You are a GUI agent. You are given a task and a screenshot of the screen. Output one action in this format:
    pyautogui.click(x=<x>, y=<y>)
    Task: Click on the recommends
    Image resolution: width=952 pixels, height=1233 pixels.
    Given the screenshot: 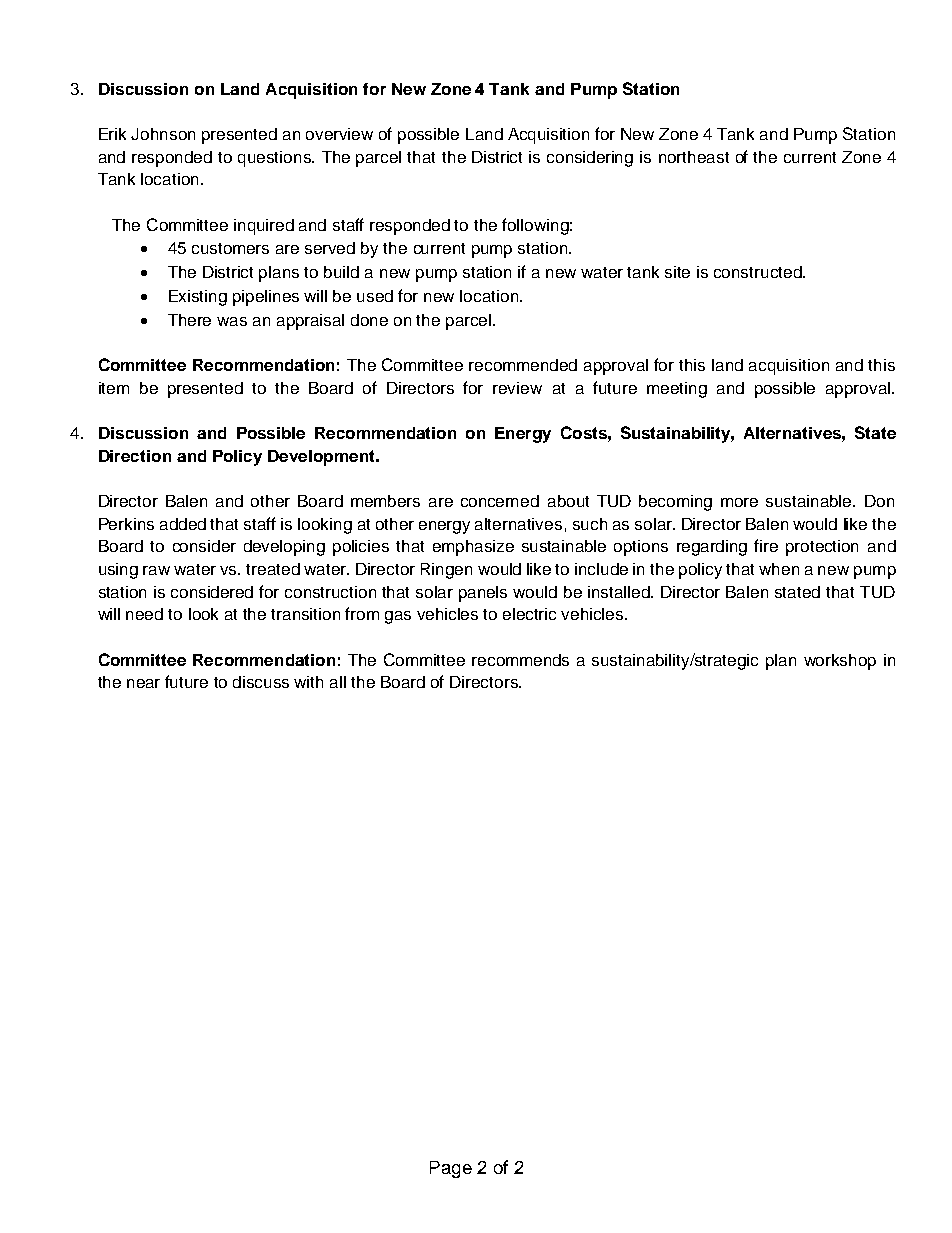 What is the action you would take?
    pyautogui.click(x=520, y=660)
